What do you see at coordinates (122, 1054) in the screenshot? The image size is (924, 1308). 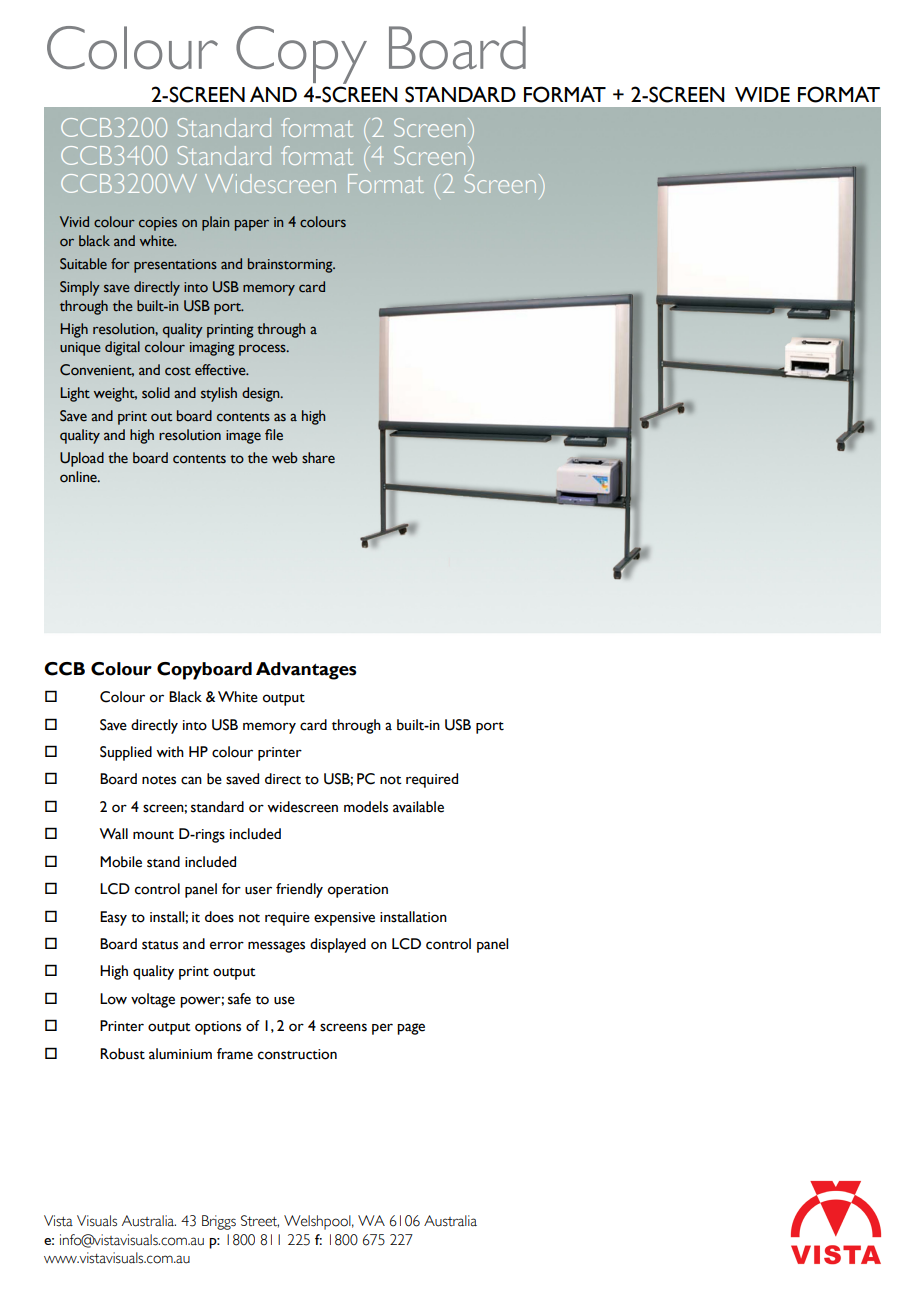 I see `Robust` at bounding box center [122, 1054].
